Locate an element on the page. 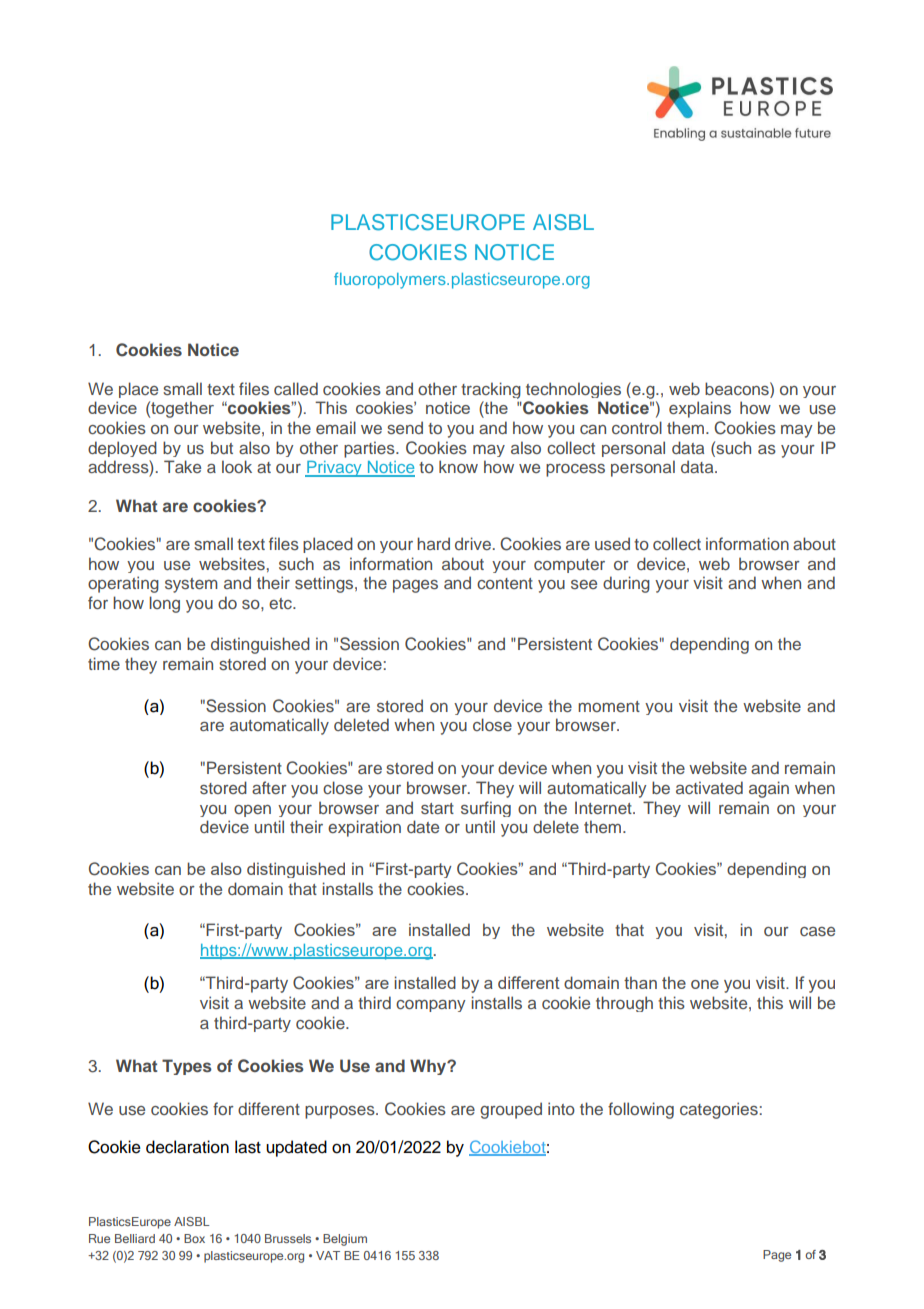  moment is located at coordinates (609, 706).
